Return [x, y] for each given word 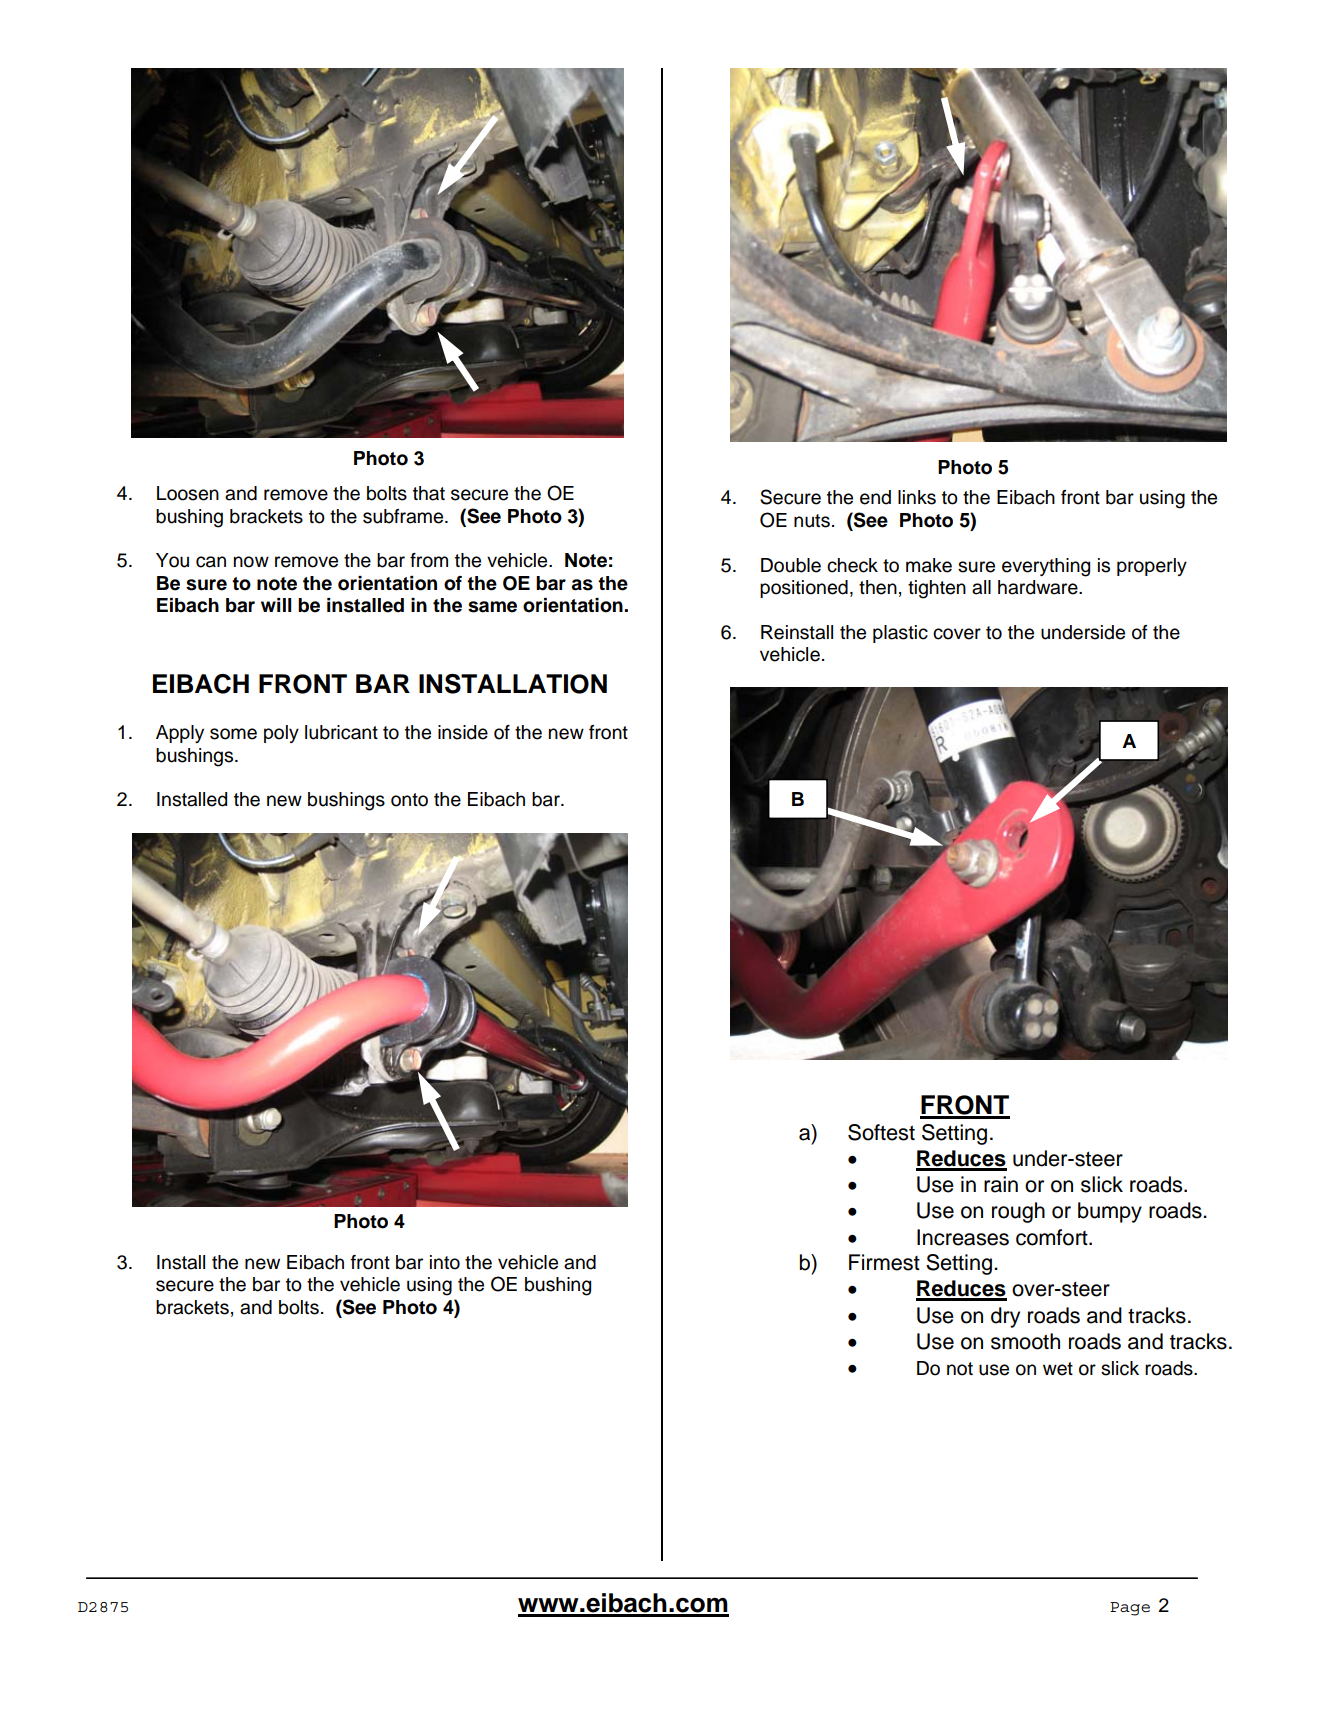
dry [1005, 1317]
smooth [1025, 1341]
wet [1058, 1369]
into [445, 1262]
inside [463, 732]
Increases [963, 1237]
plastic [900, 634]
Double [791, 565]
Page [1130, 1609]
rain [1001, 1184]
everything [1046, 567]
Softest [881, 1132]
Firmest [884, 1262]
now [251, 562]
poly [281, 734]
